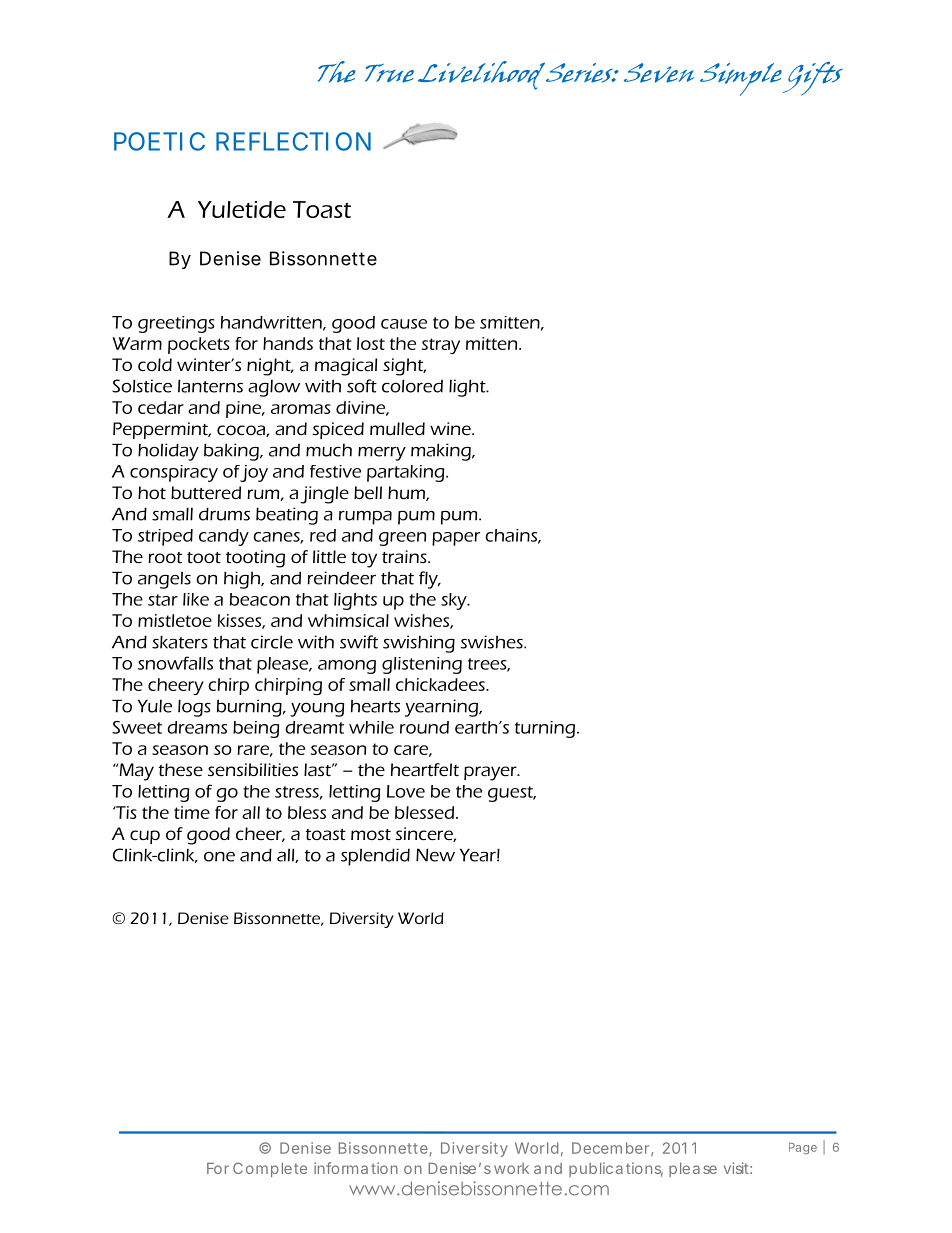 Image resolution: width=952 pixels, height=1233 pixels. Describe the element at coordinates (270, 1169) in the screenshot. I see `Complete` at that location.
